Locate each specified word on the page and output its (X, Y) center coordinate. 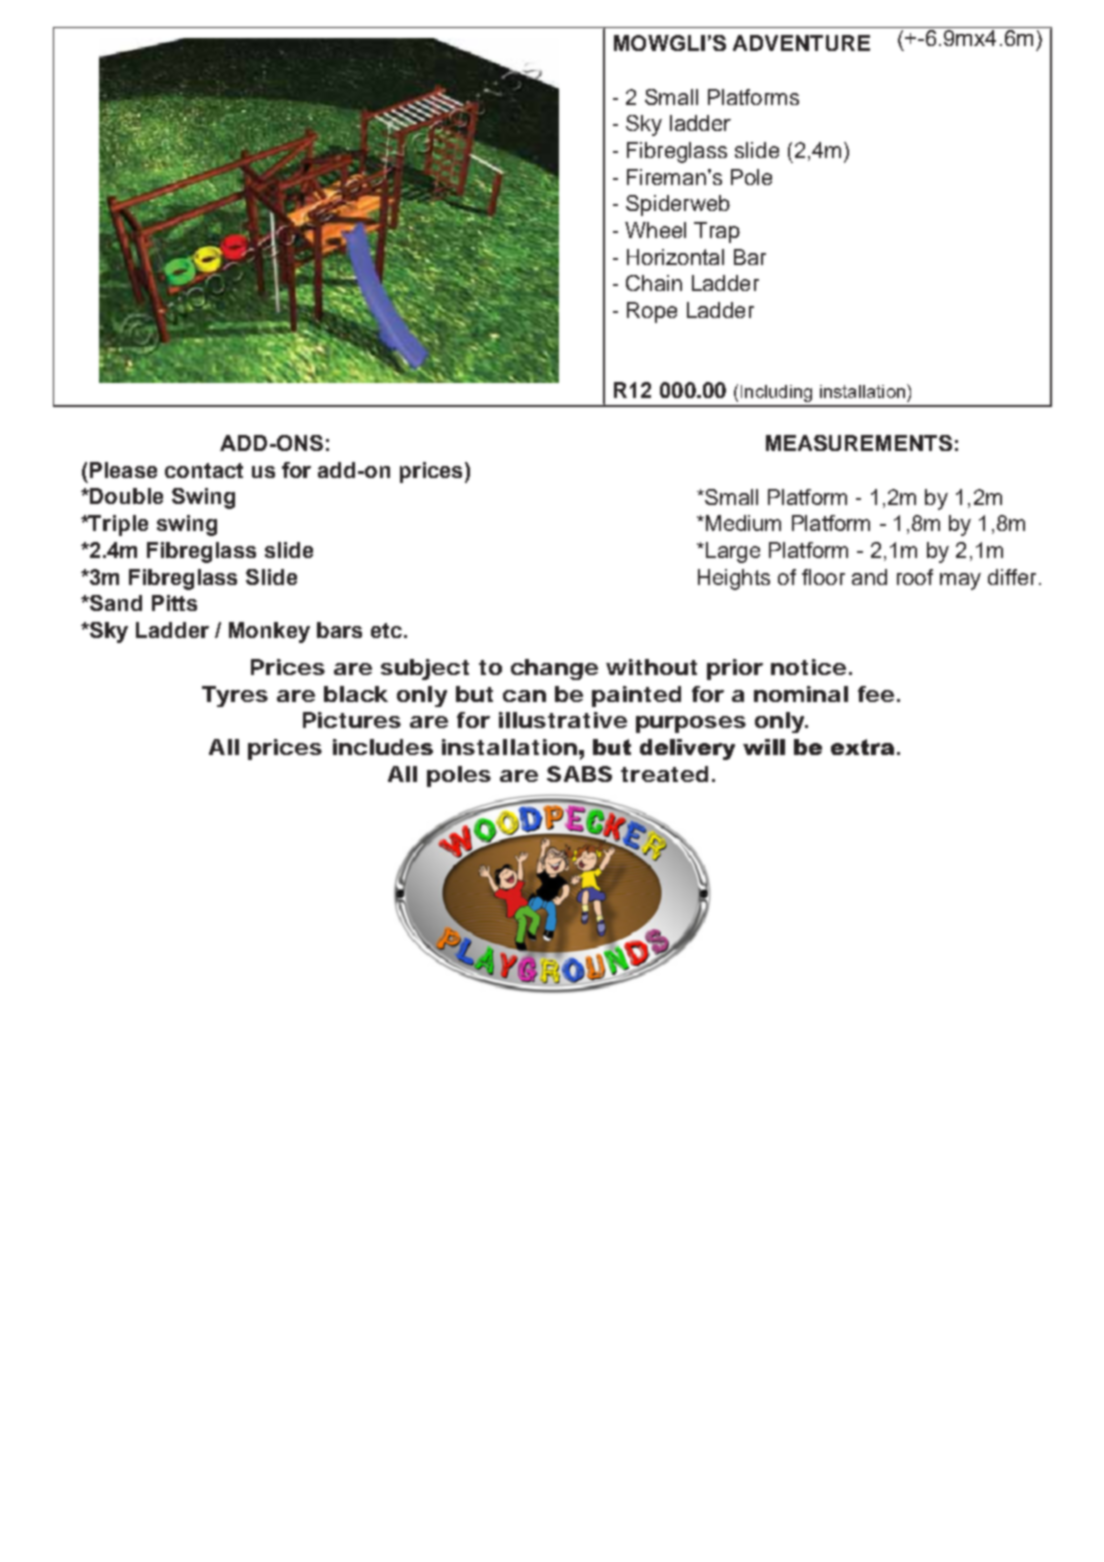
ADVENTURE (801, 43)
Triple (117, 525)
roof (915, 577)
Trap (717, 232)
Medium (742, 523)
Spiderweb (678, 205)
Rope (652, 312)
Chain (654, 283)
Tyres (235, 696)
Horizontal (675, 257)
